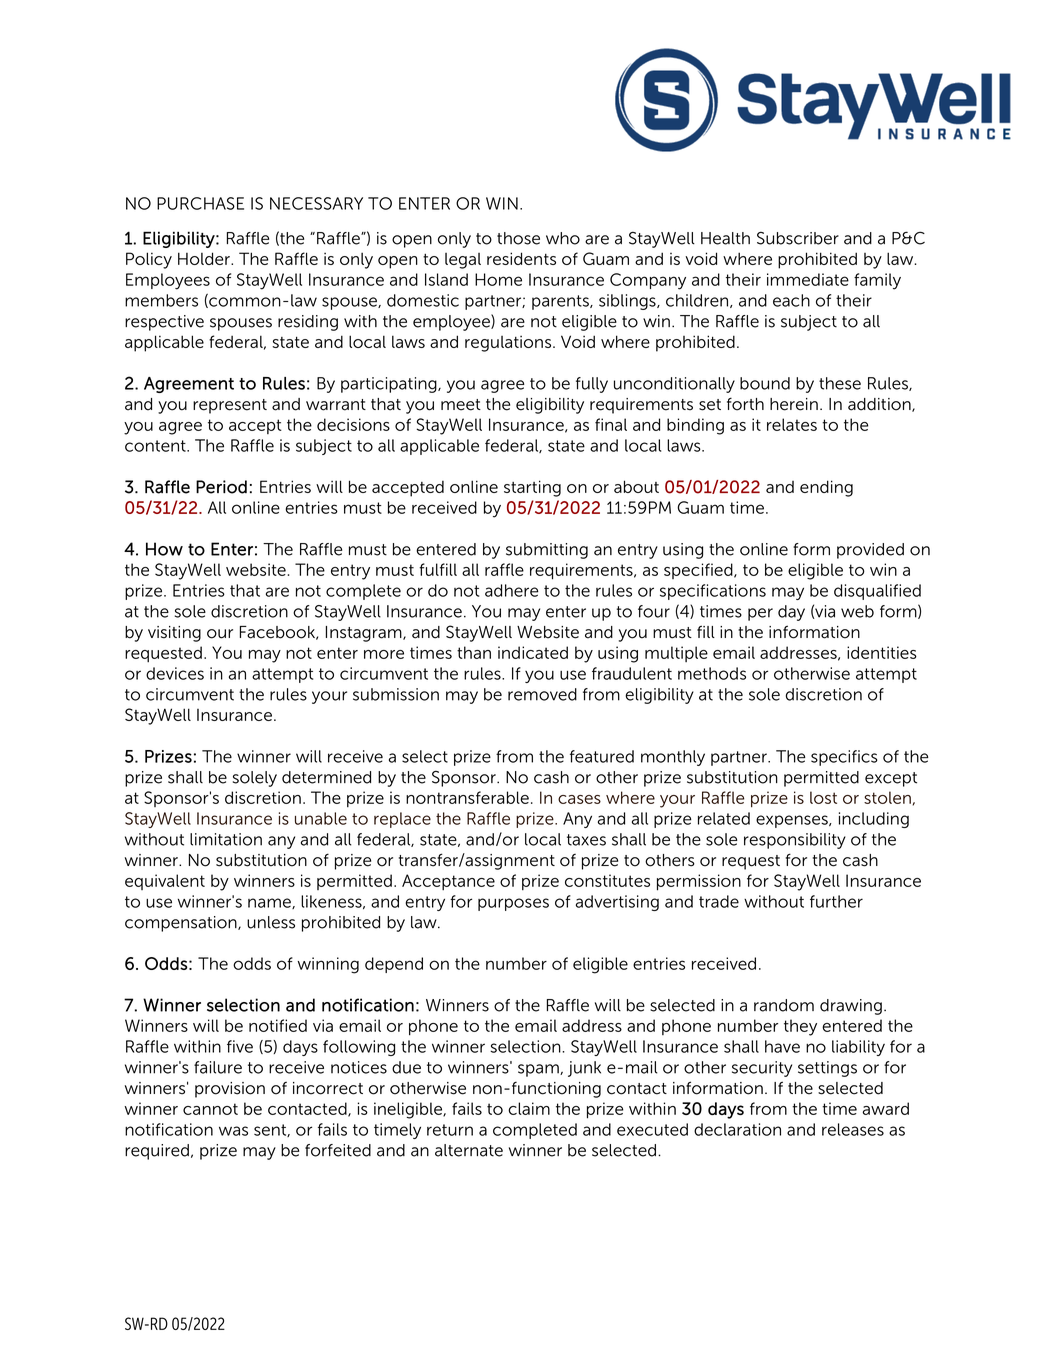  What do you see at coordinates (270, 903) in the screenshot?
I see `name` at bounding box center [270, 903].
